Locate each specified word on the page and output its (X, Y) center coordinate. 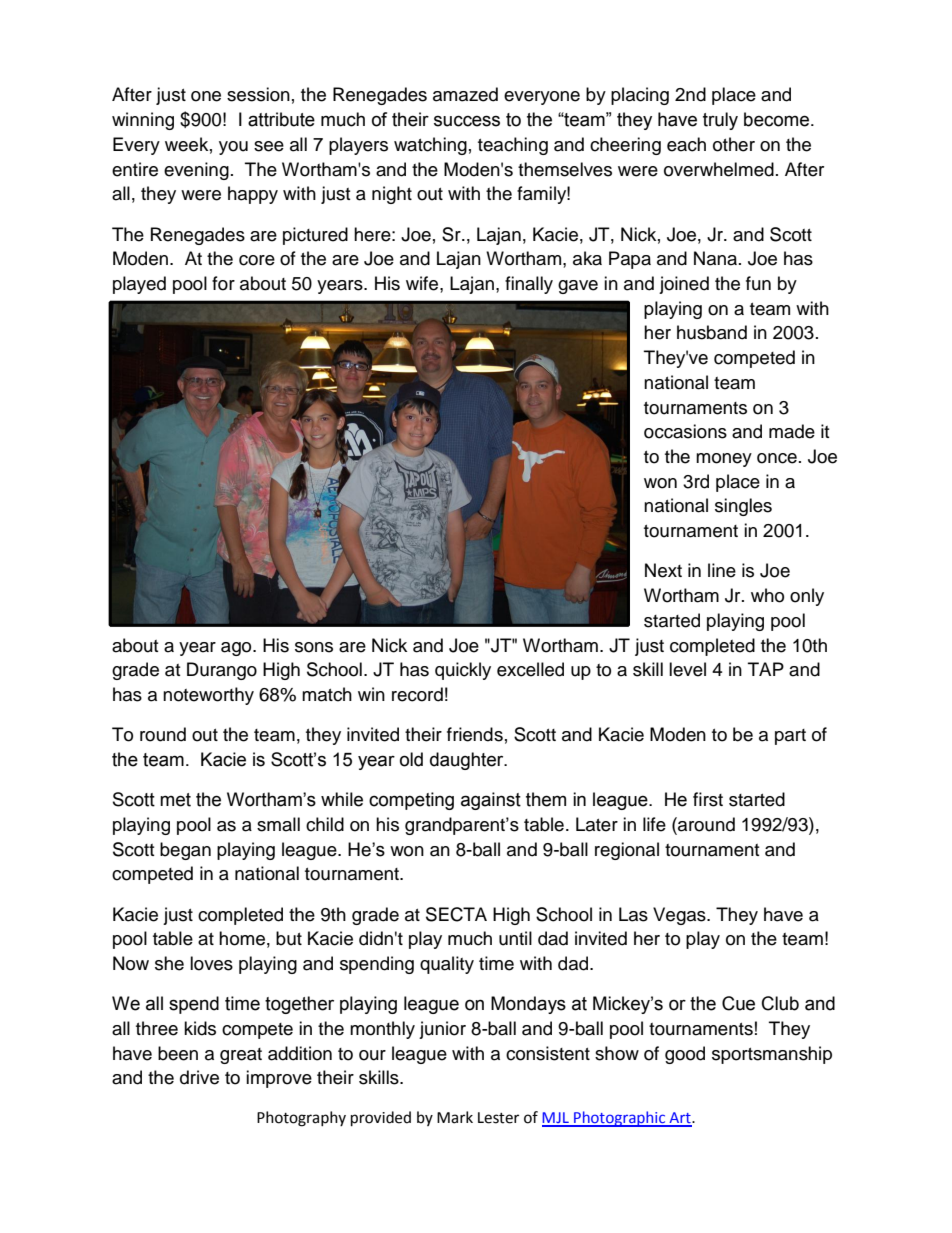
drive (199, 1077)
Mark (455, 1117)
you (233, 148)
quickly (463, 671)
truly (720, 121)
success (467, 121)
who (767, 595)
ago (237, 649)
